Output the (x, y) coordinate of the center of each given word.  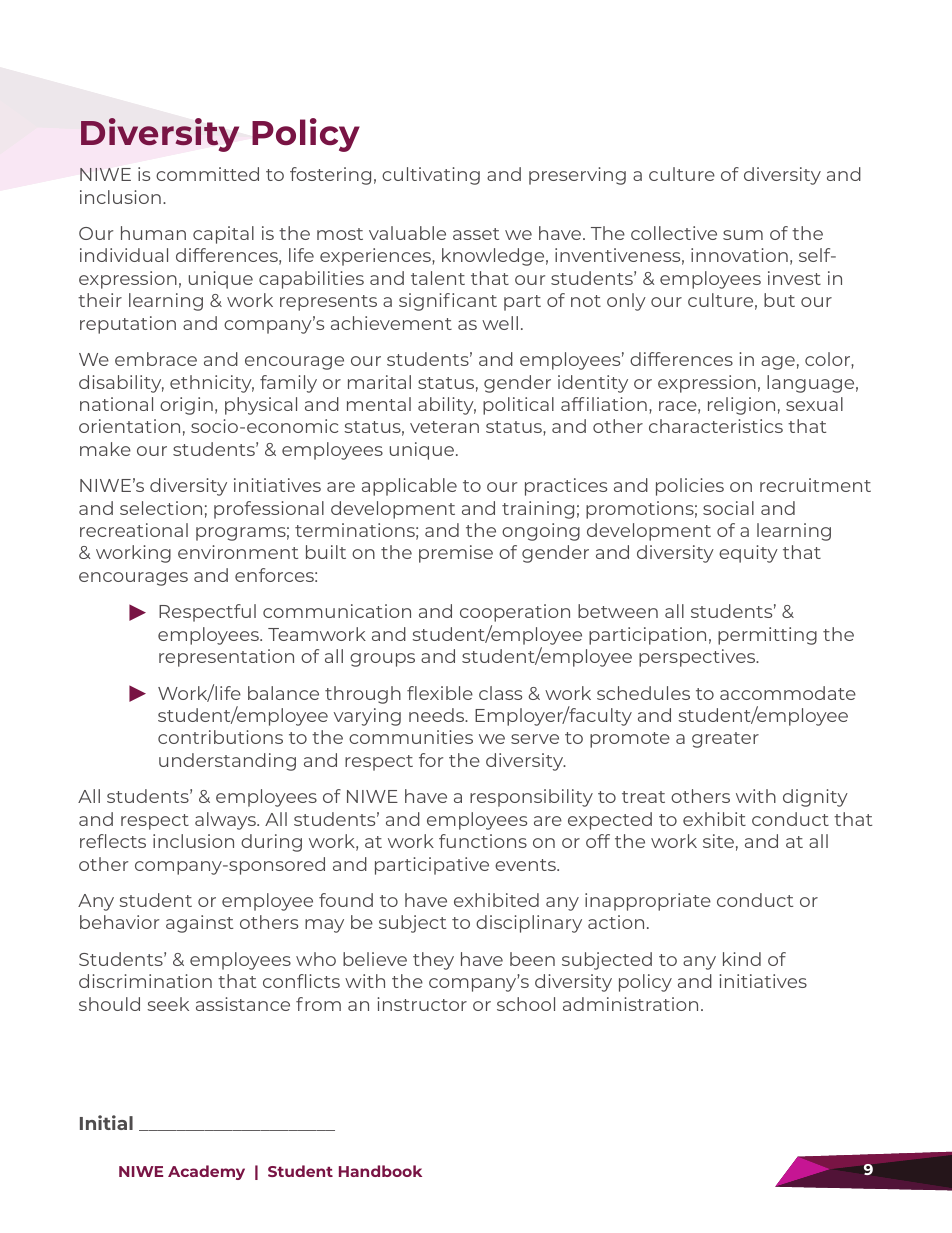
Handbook (380, 1171)
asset (476, 234)
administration (630, 1004)
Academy (206, 1172)
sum (743, 235)
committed (207, 174)
